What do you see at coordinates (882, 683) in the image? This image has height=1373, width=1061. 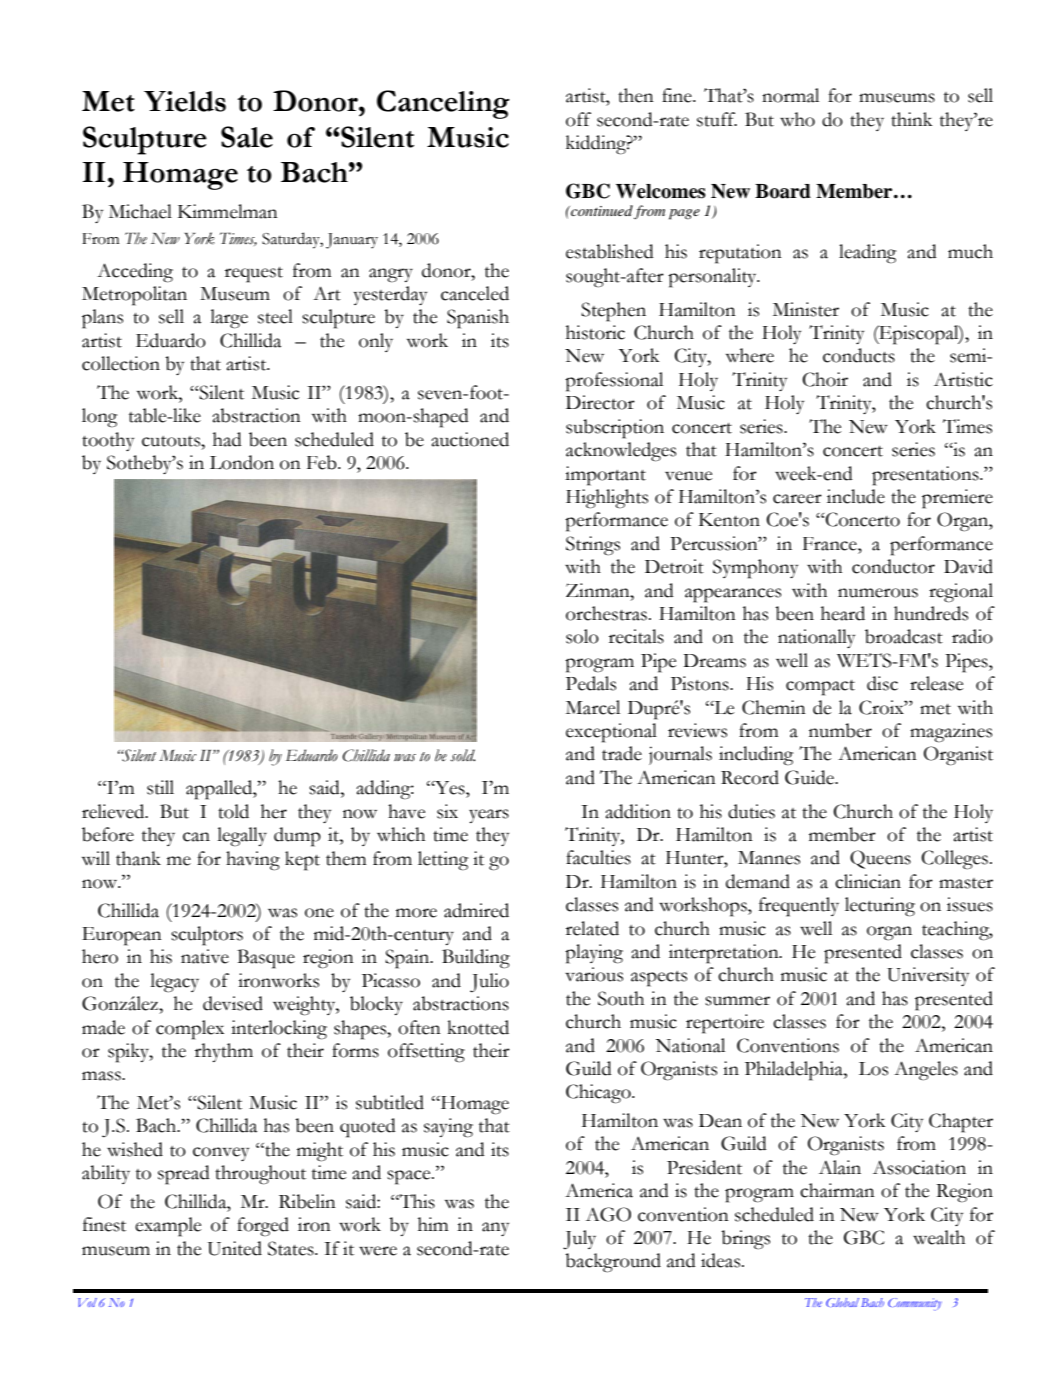 I see `disc` at bounding box center [882, 683].
